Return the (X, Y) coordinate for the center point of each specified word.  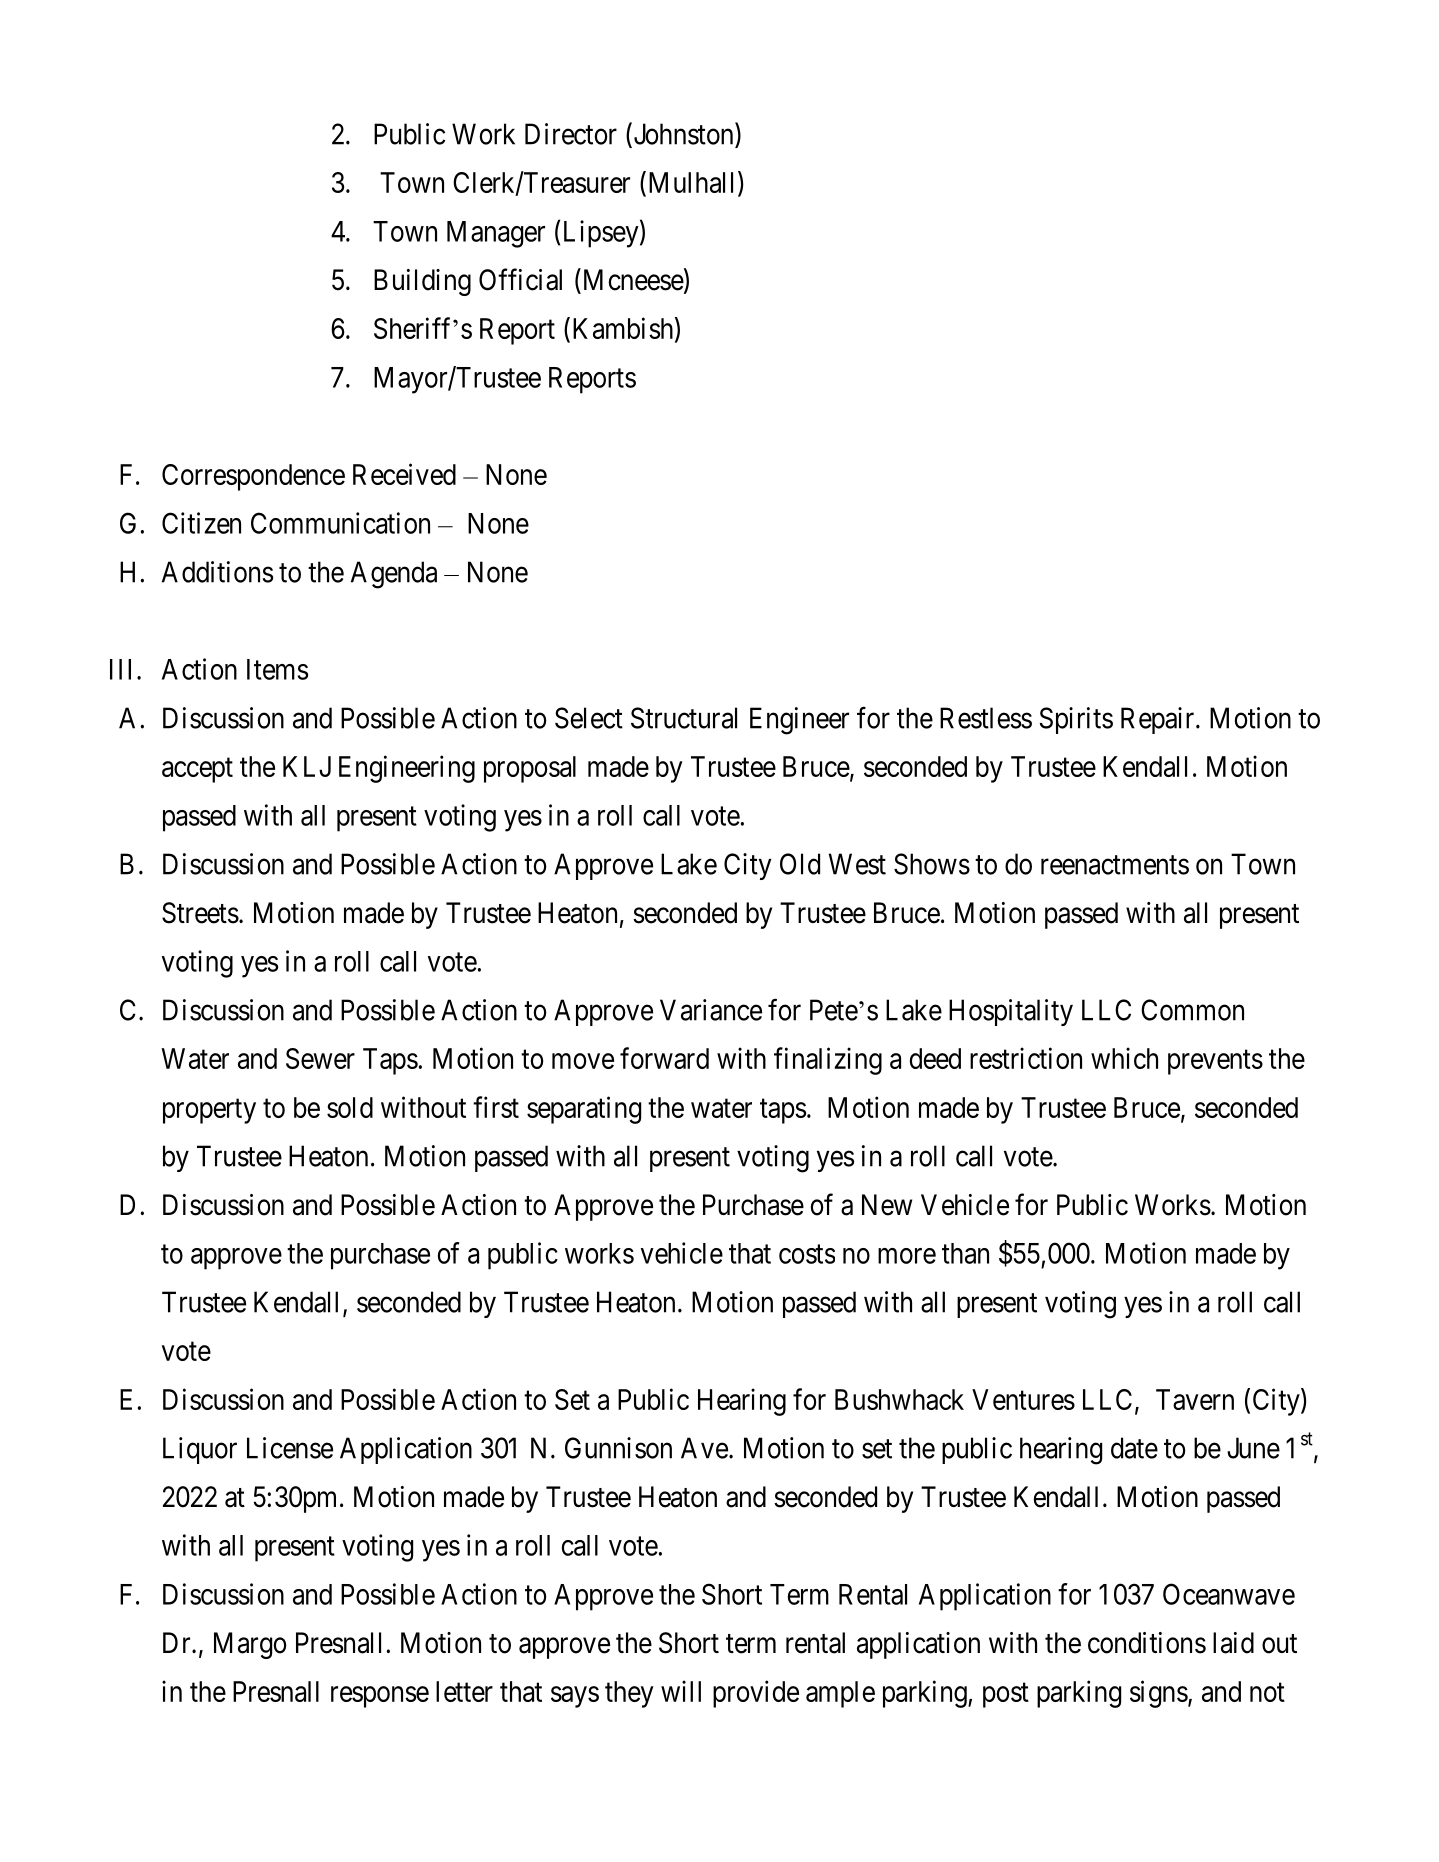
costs (807, 1254)
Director (571, 134)
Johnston (683, 134)
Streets (200, 913)
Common (1192, 1010)
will (681, 1691)
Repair (1159, 720)
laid (1233, 1643)
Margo (250, 1645)
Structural (684, 718)
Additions (217, 572)
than (965, 1253)
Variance (711, 1010)
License (290, 1448)
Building (422, 282)
